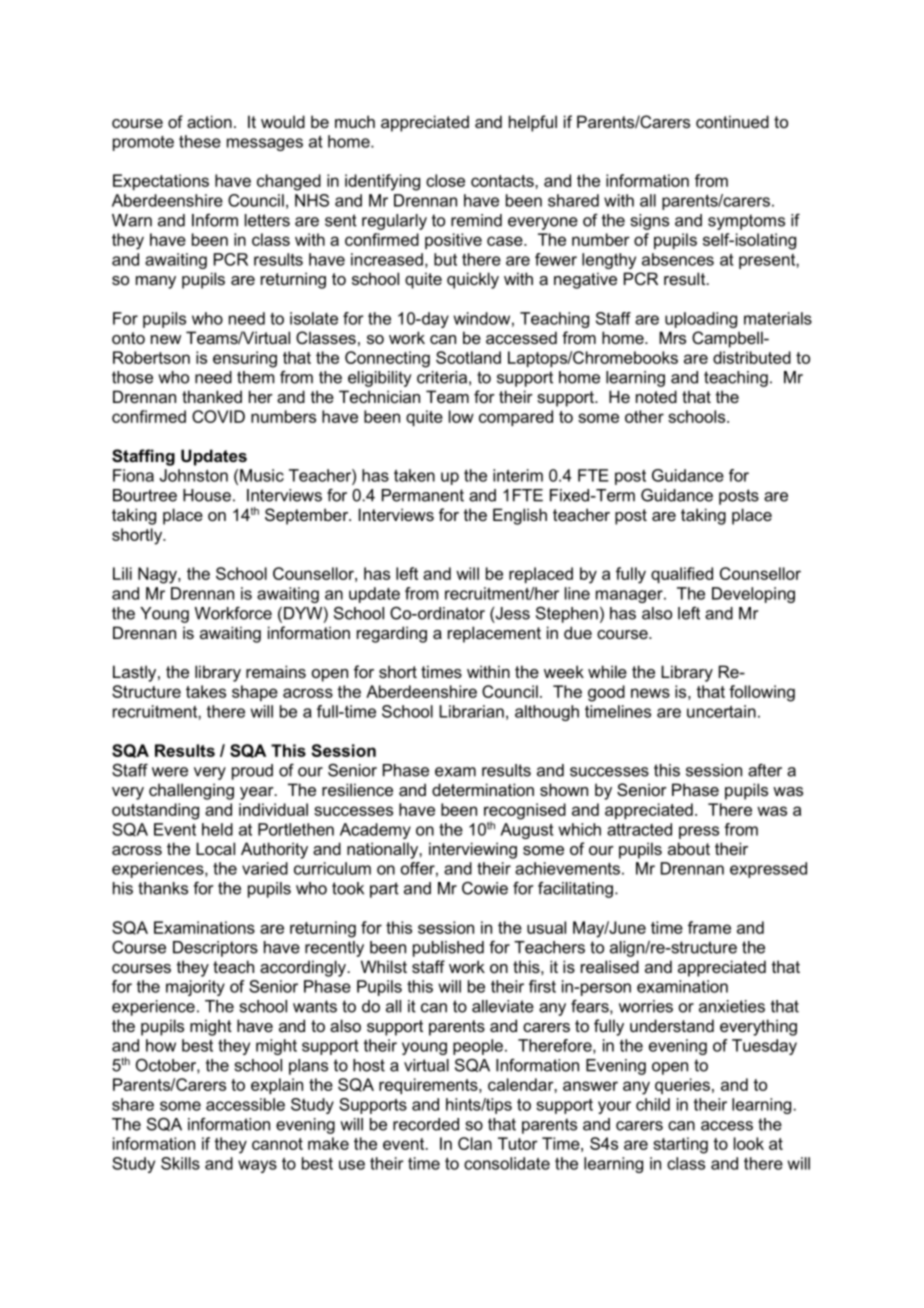 This screenshot has width=924, height=1308. I want to click on Nagy, so click(158, 575).
